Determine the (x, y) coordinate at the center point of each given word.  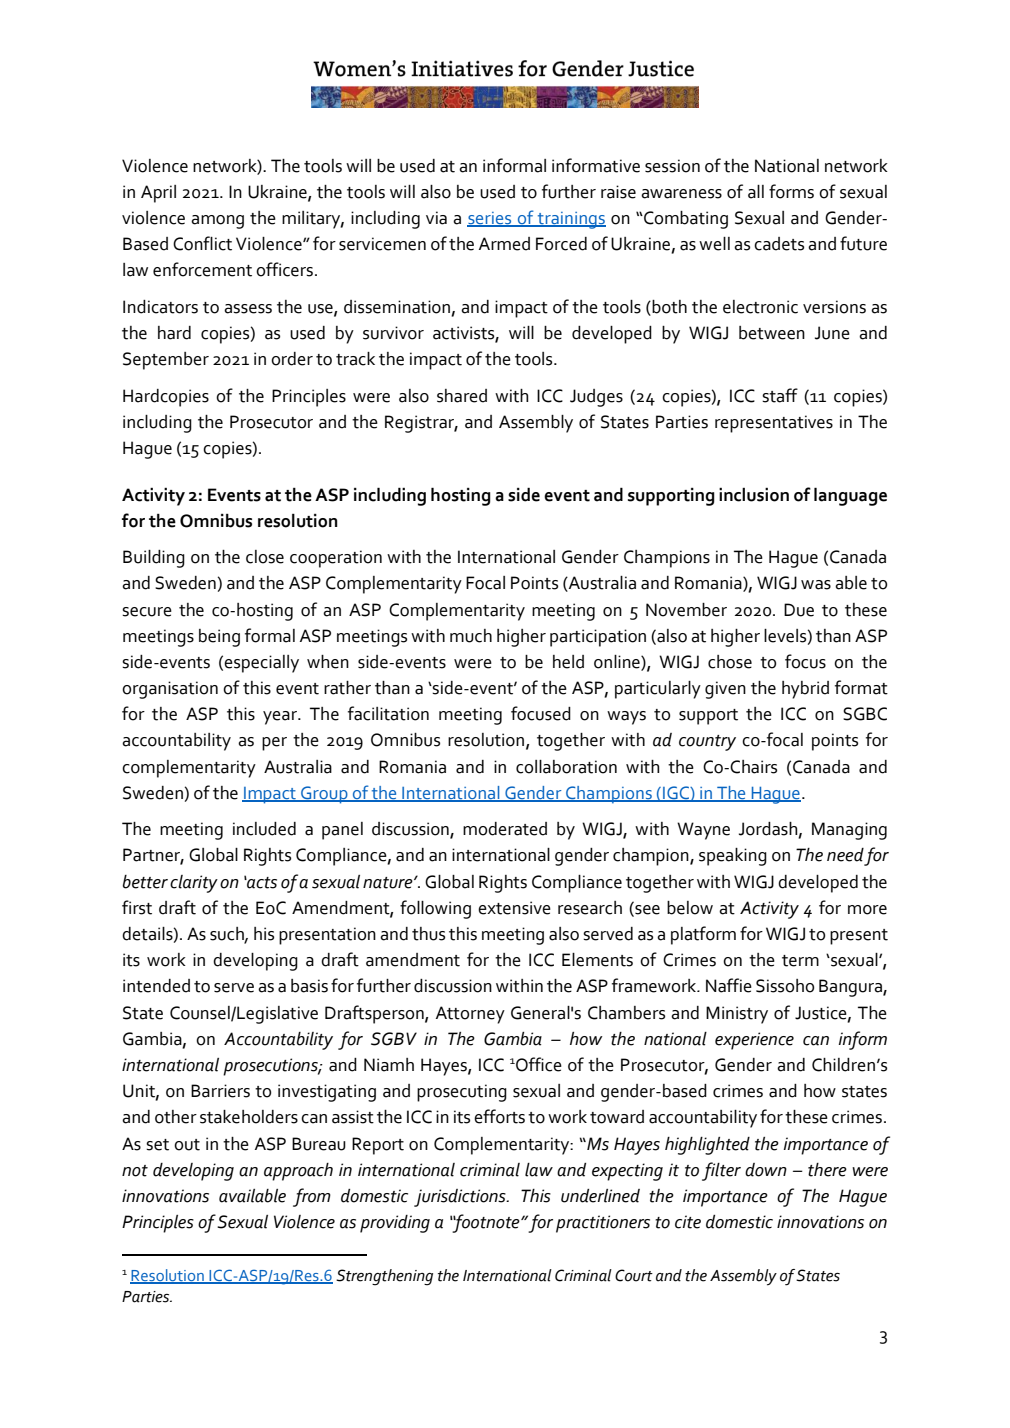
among (217, 222)
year (281, 718)
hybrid (805, 690)
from (312, 1197)
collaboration (566, 767)
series (490, 219)
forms (791, 191)
